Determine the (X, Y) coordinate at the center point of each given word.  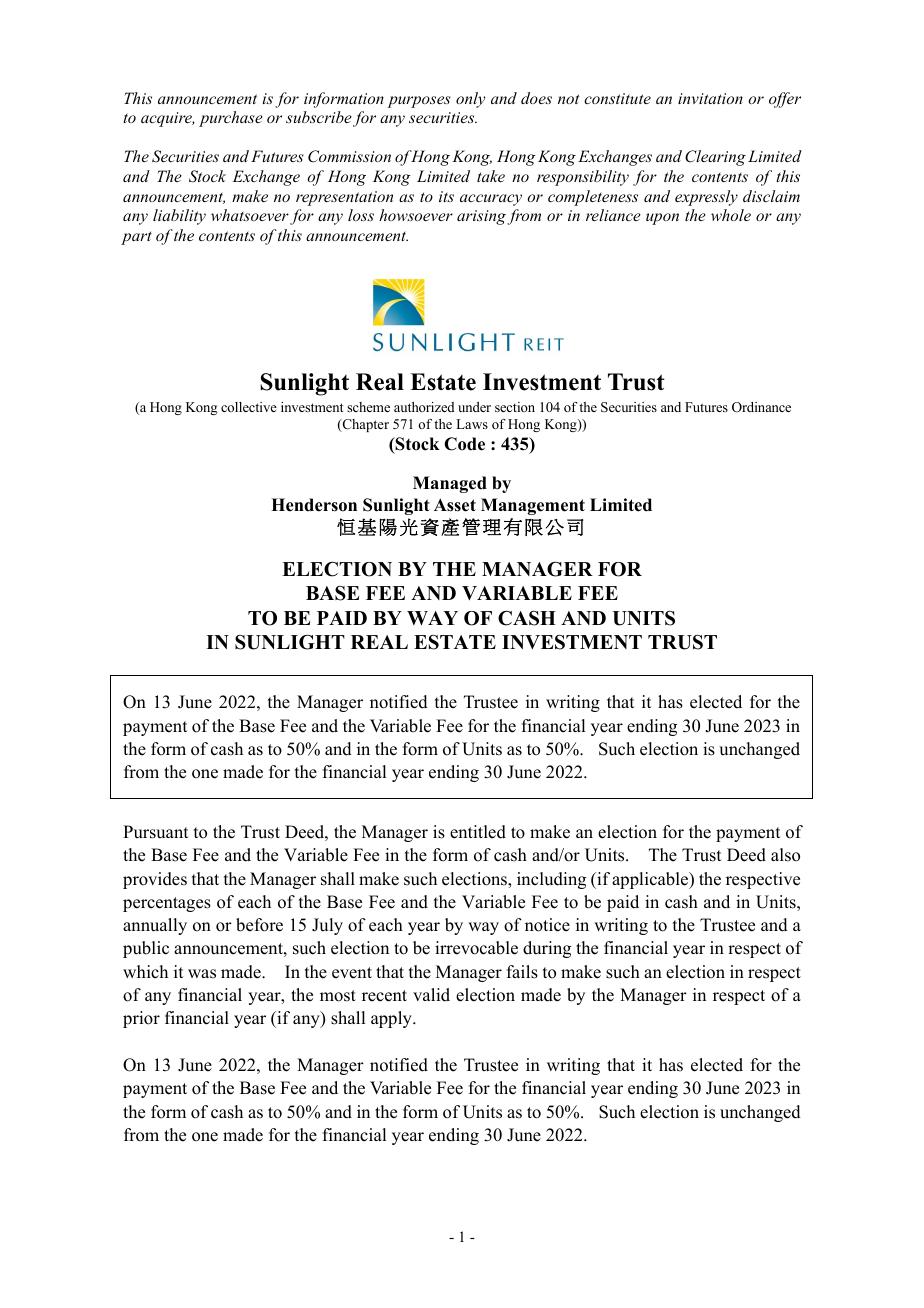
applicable (651, 880)
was (202, 974)
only (470, 100)
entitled (478, 832)
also (785, 855)
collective (249, 407)
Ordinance (761, 407)
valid (431, 995)
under (474, 407)
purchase (231, 119)
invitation (710, 98)
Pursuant (155, 832)
